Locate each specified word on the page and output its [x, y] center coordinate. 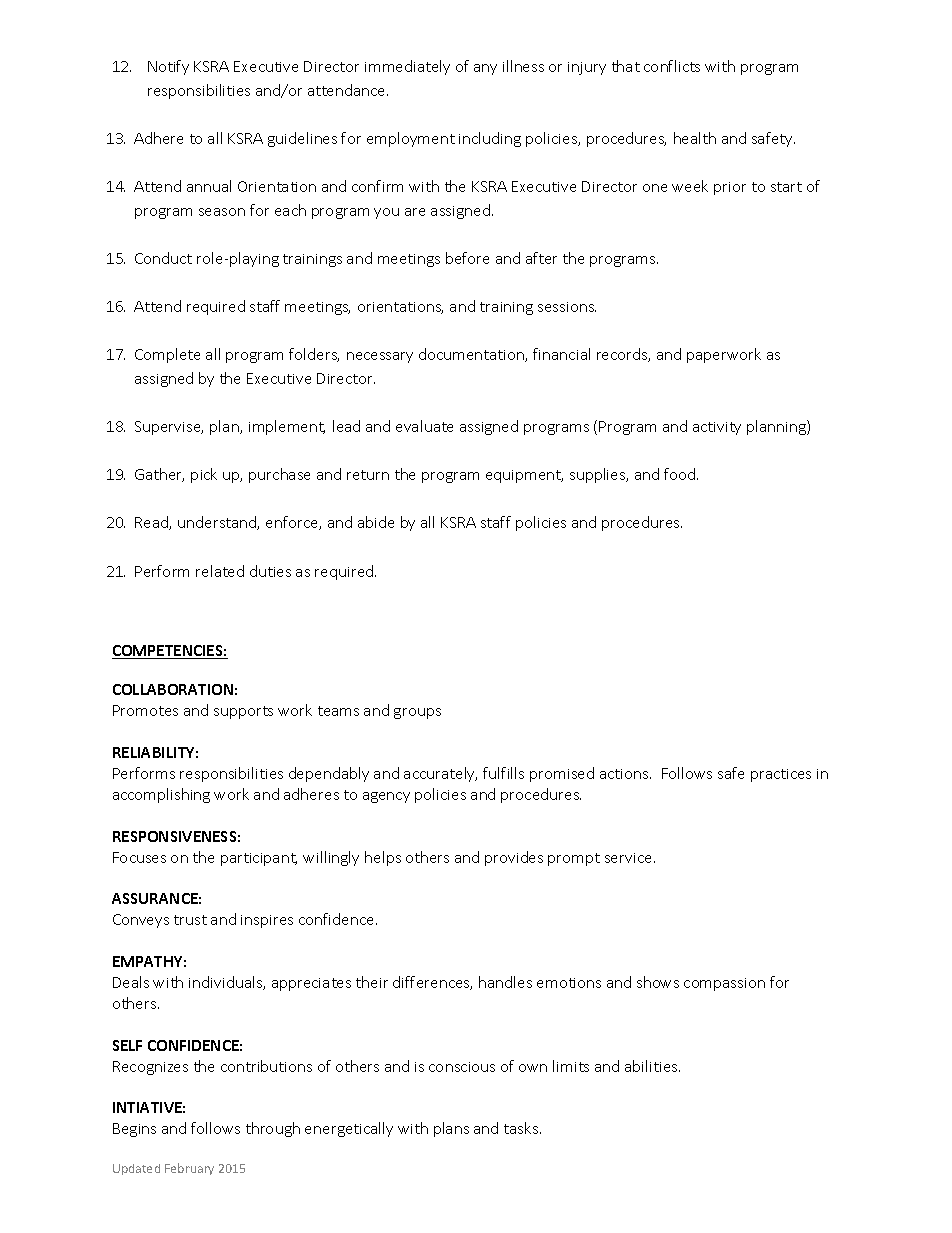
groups [417, 713]
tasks [522, 1128]
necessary [380, 357]
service [630, 858]
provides [514, 858]
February [189, 1169]
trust [190, 920]
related [220, 571]
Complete [167, 355]
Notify [168, 67]
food [681, 474]
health [695, 138]
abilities [652, 1066]
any [485, 69]
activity [717, 428]
